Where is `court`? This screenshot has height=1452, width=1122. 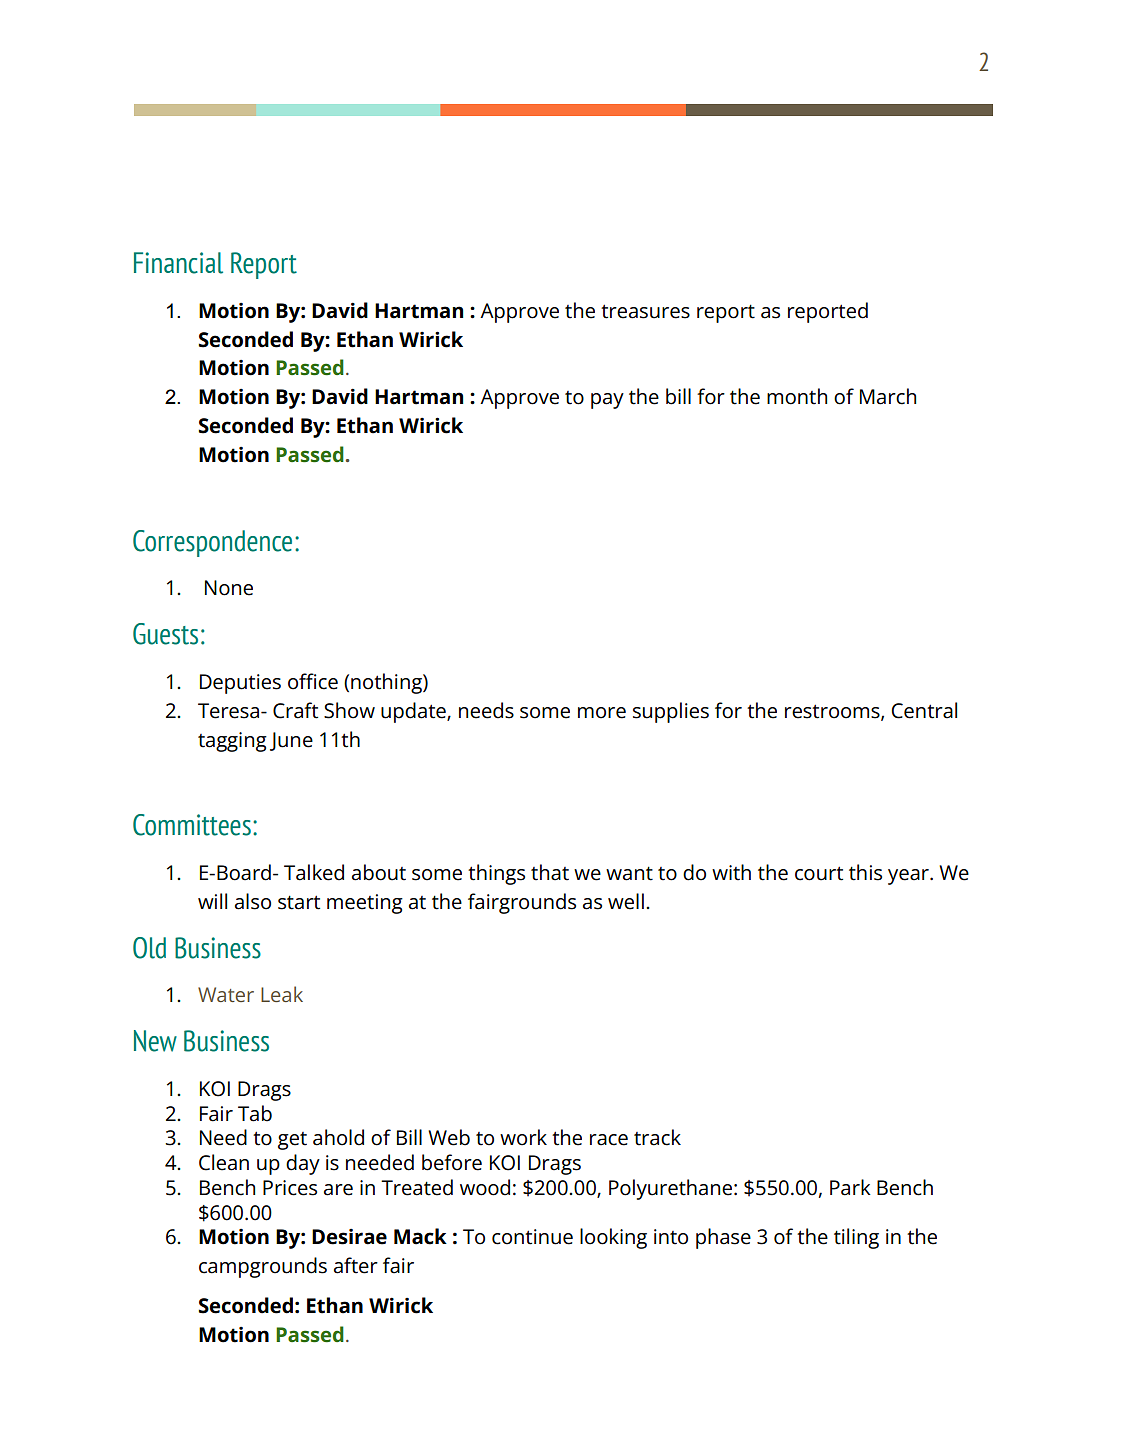
court is located at coordinates (819, 873).
